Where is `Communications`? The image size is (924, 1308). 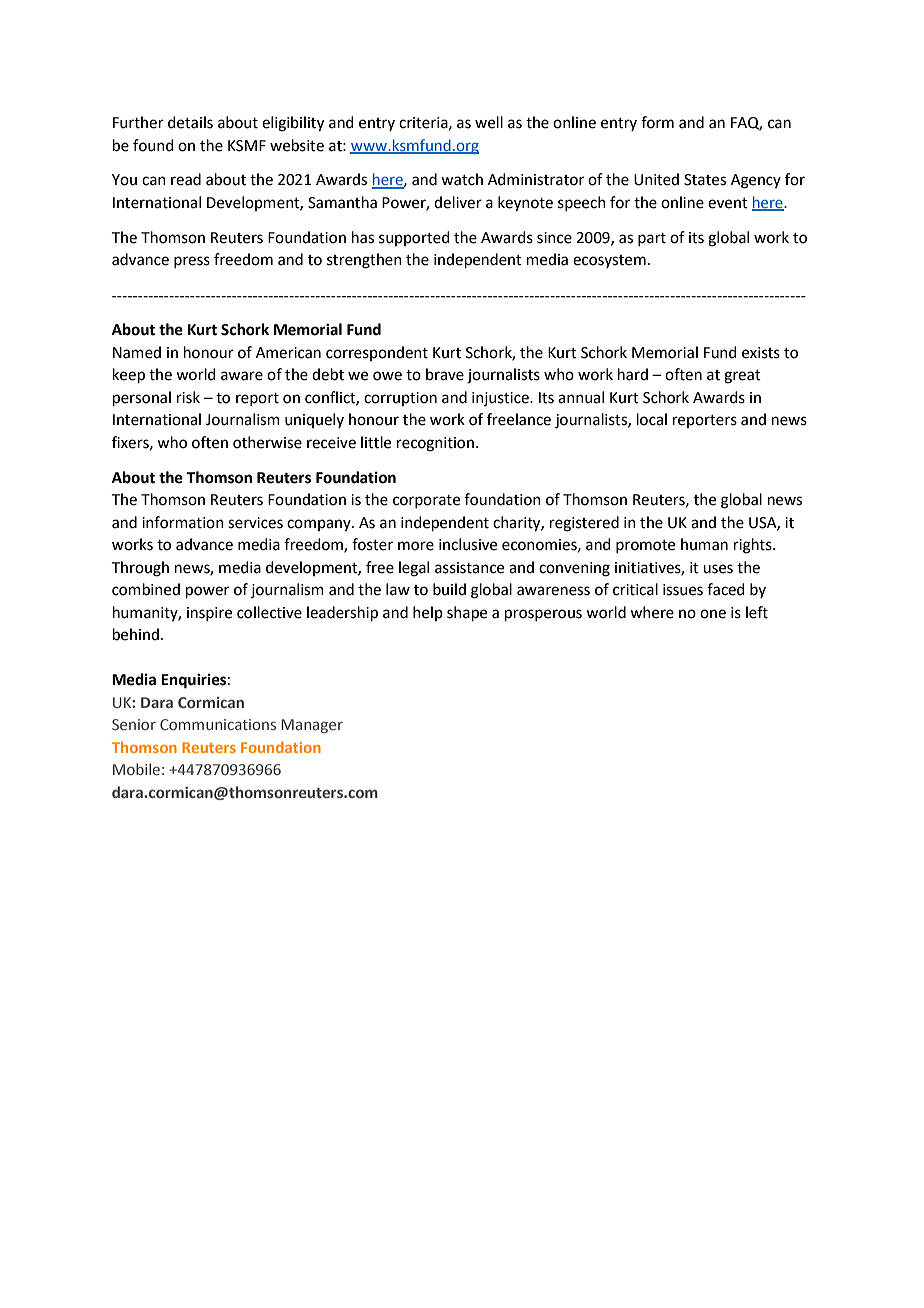
Communications is located at coordinates (218, 724).
